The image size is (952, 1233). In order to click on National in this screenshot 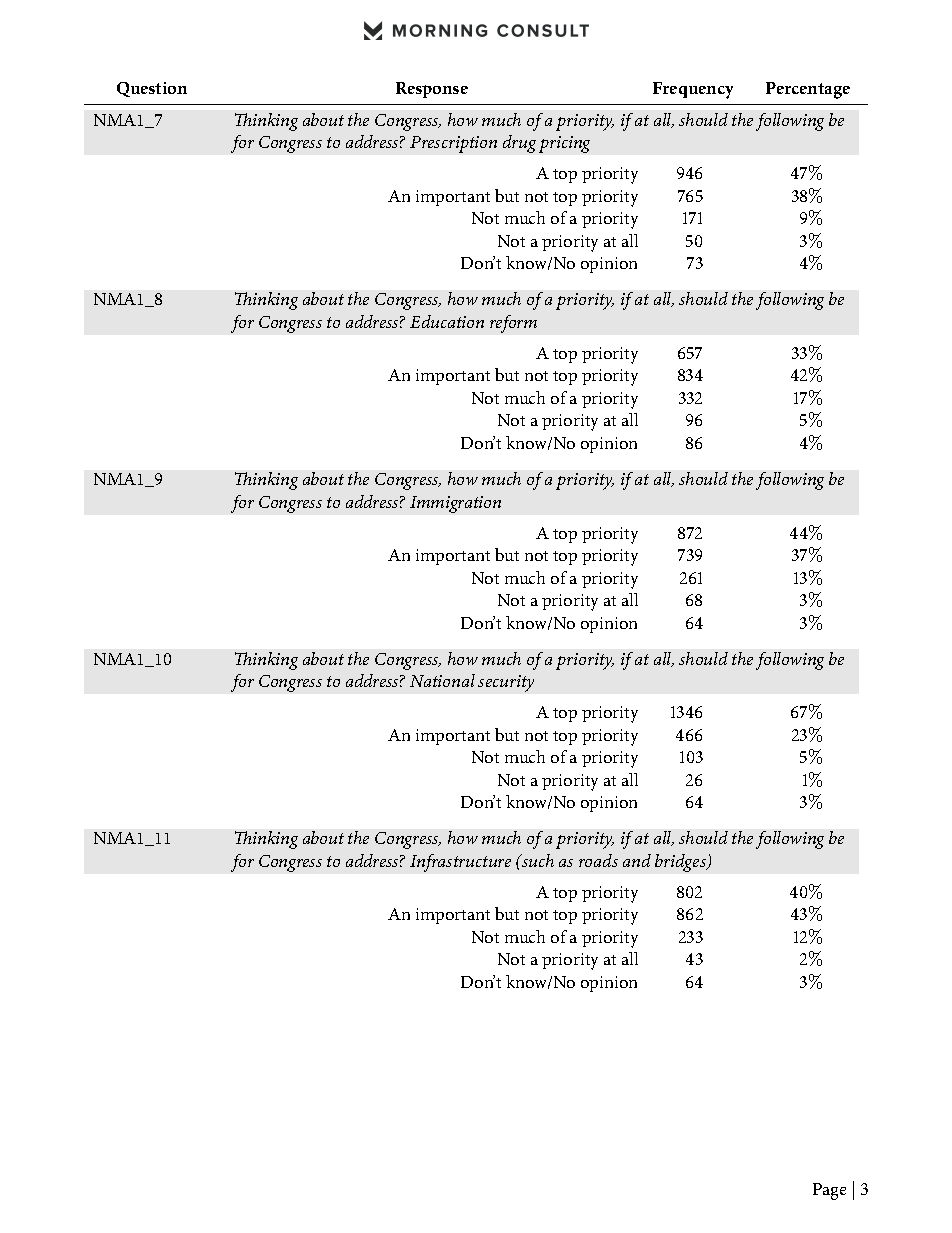, I will do `click(442, 680)`.
